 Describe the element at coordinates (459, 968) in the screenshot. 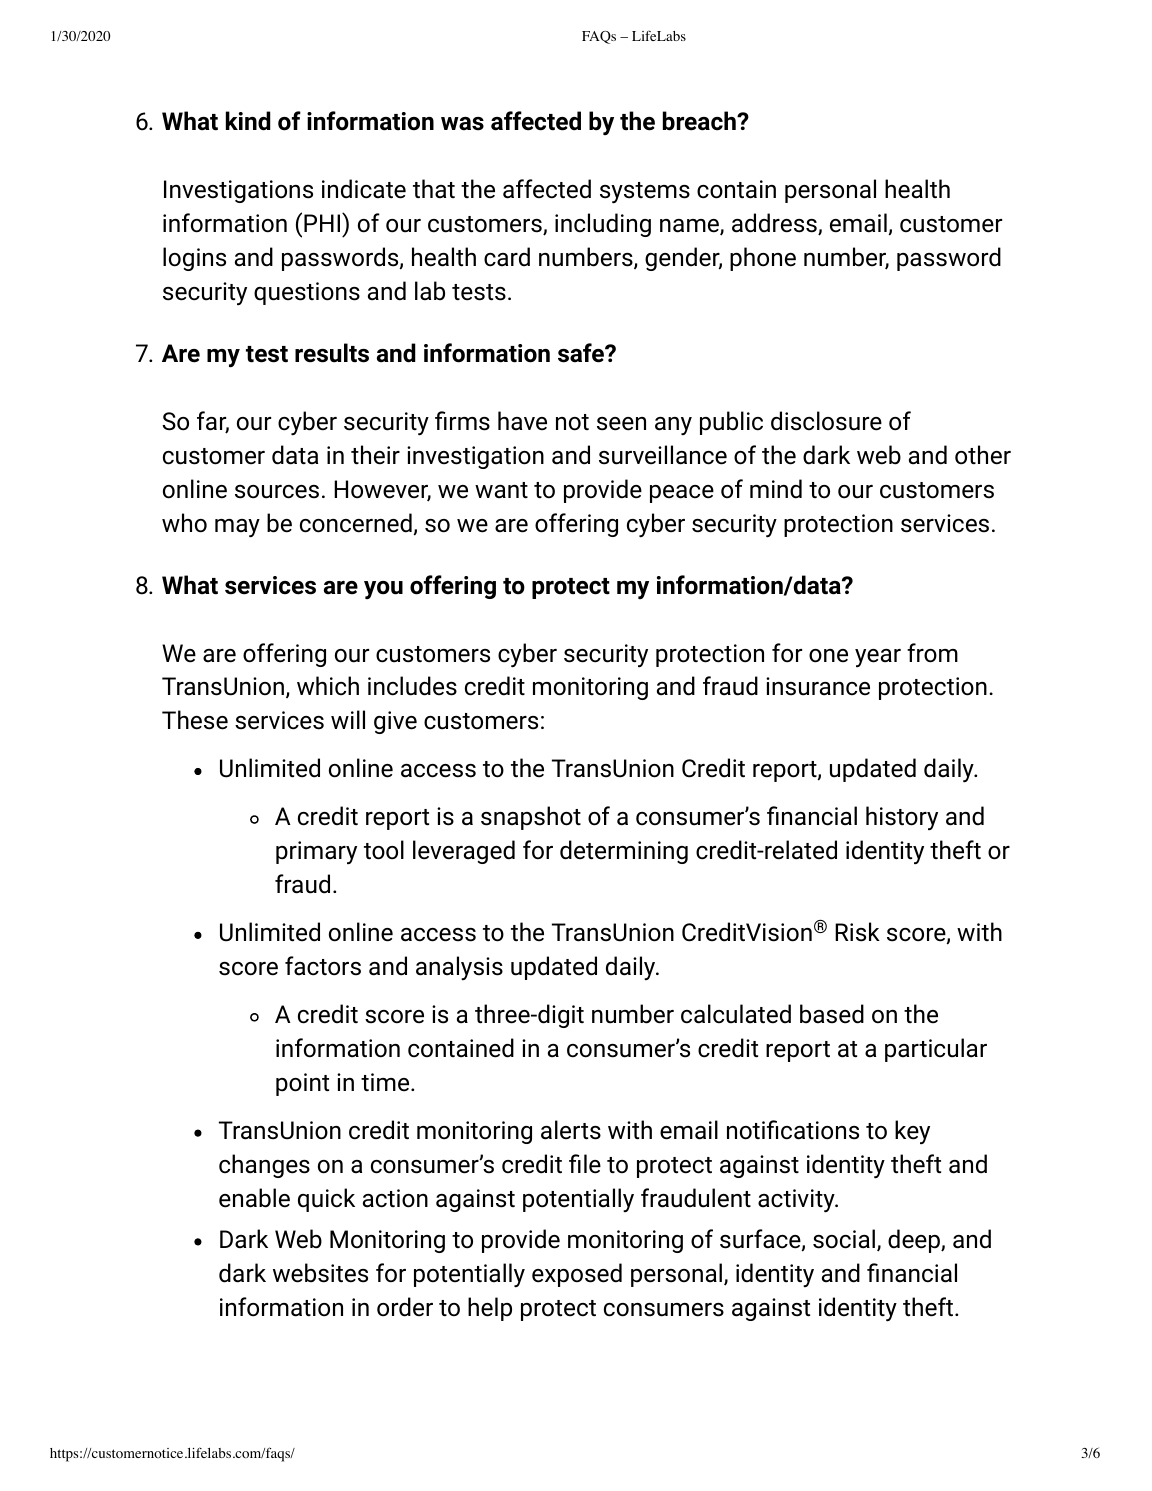

I see `analysis` at that location.
